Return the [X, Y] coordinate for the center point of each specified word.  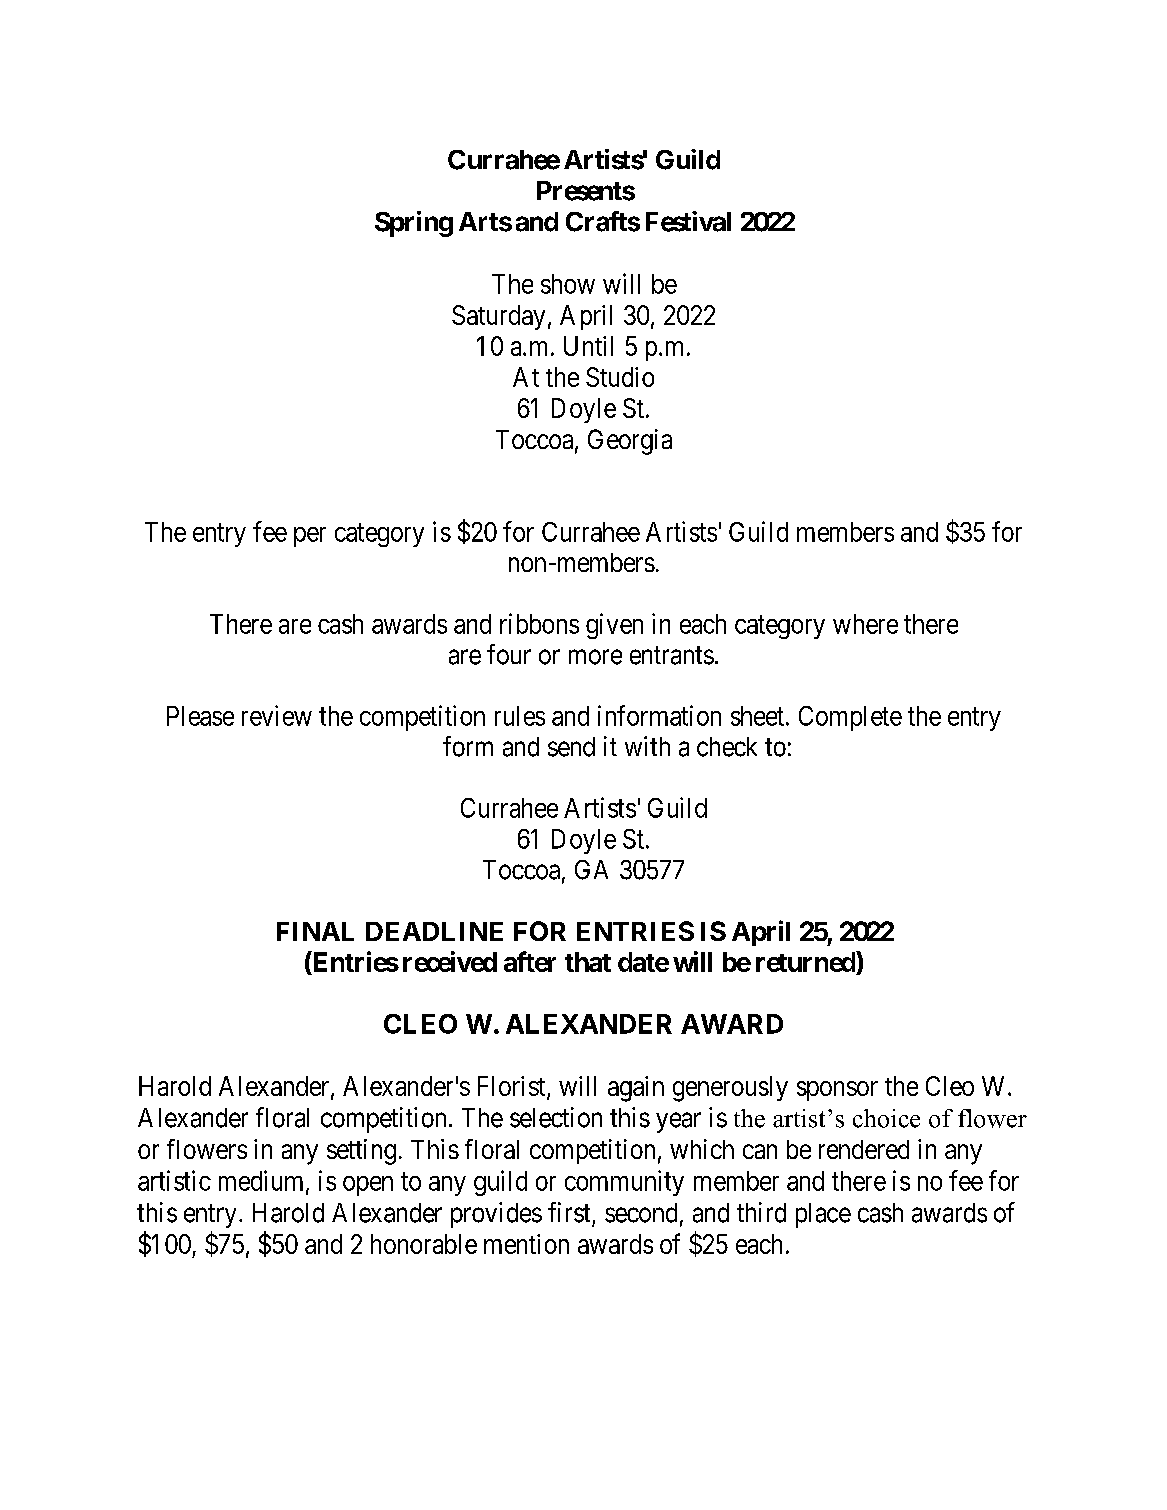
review [277, 715]
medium [263, 1181]
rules [520, 716]
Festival [688, 221]
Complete [850, 718]
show [568, 284]
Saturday [498, 317]
